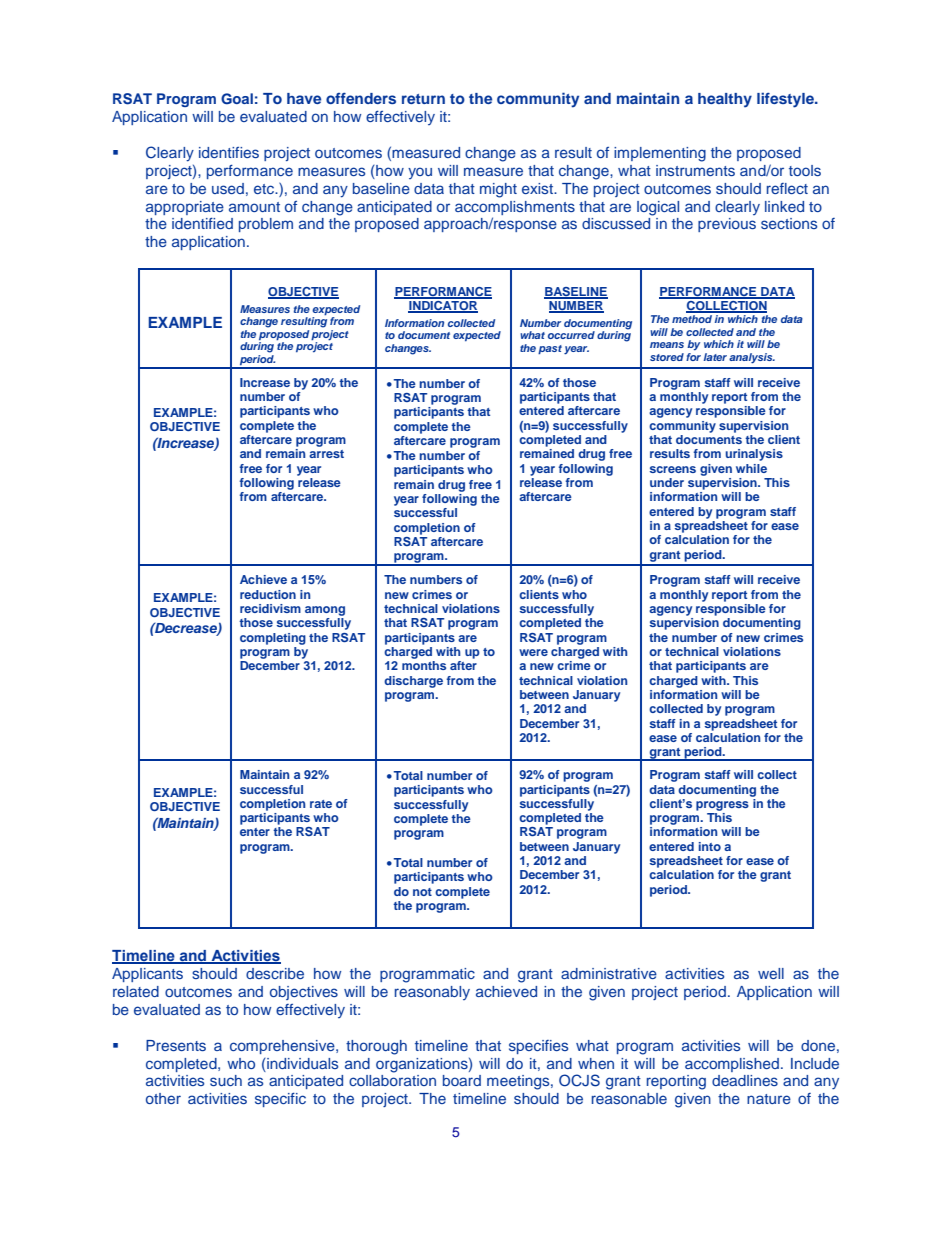 This screenshot has height=1233, width=952. I want to click on not, so click(422, 892).
